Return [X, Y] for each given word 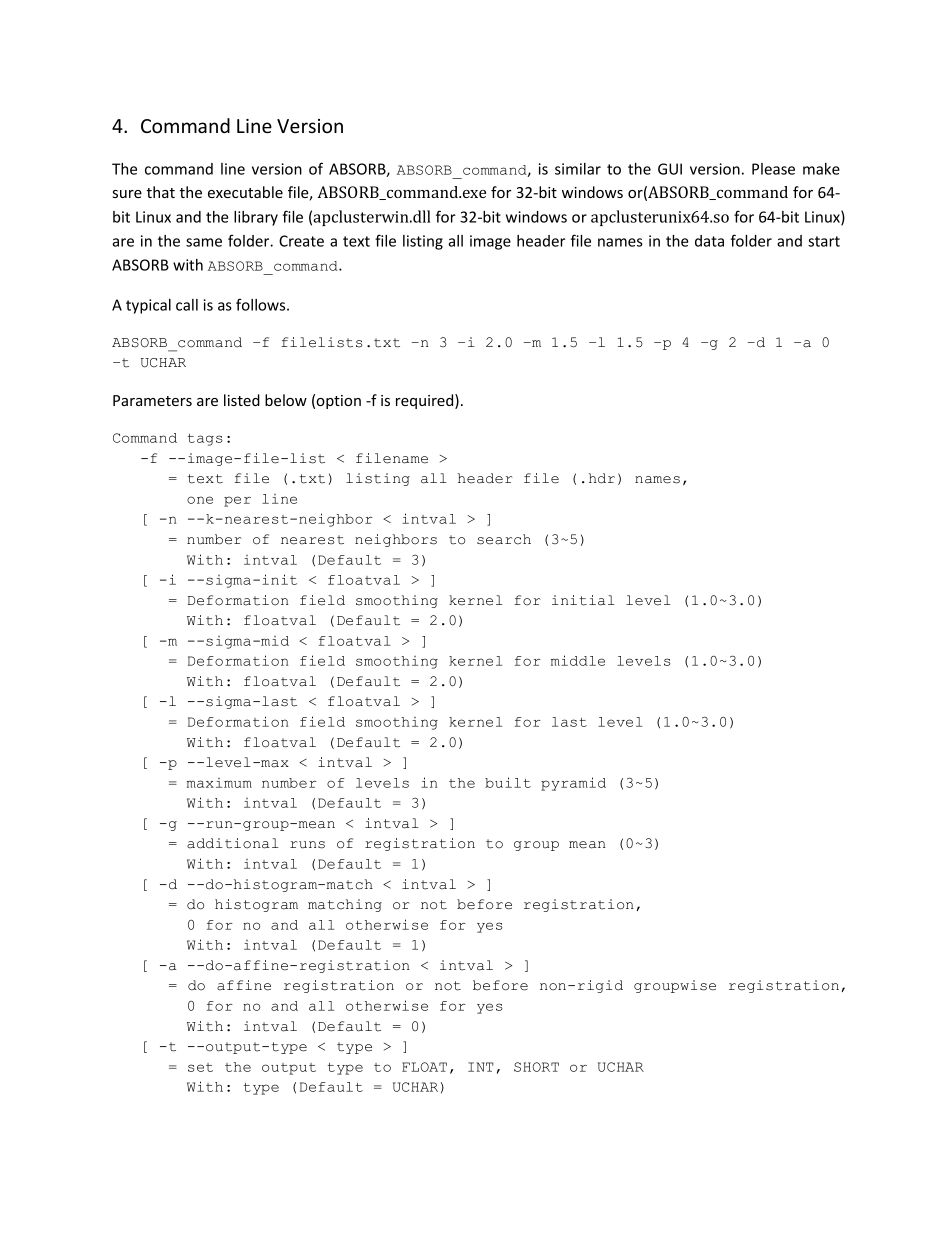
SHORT [536, 1067]
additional [233, 843]
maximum [219, 783]
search [504, 539]
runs [307, 845]
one [200, 500]
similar [578, 169]
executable [245, 192]
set [200, 1067]
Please [773, 169]
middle [578, 660]
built [508, 782]
